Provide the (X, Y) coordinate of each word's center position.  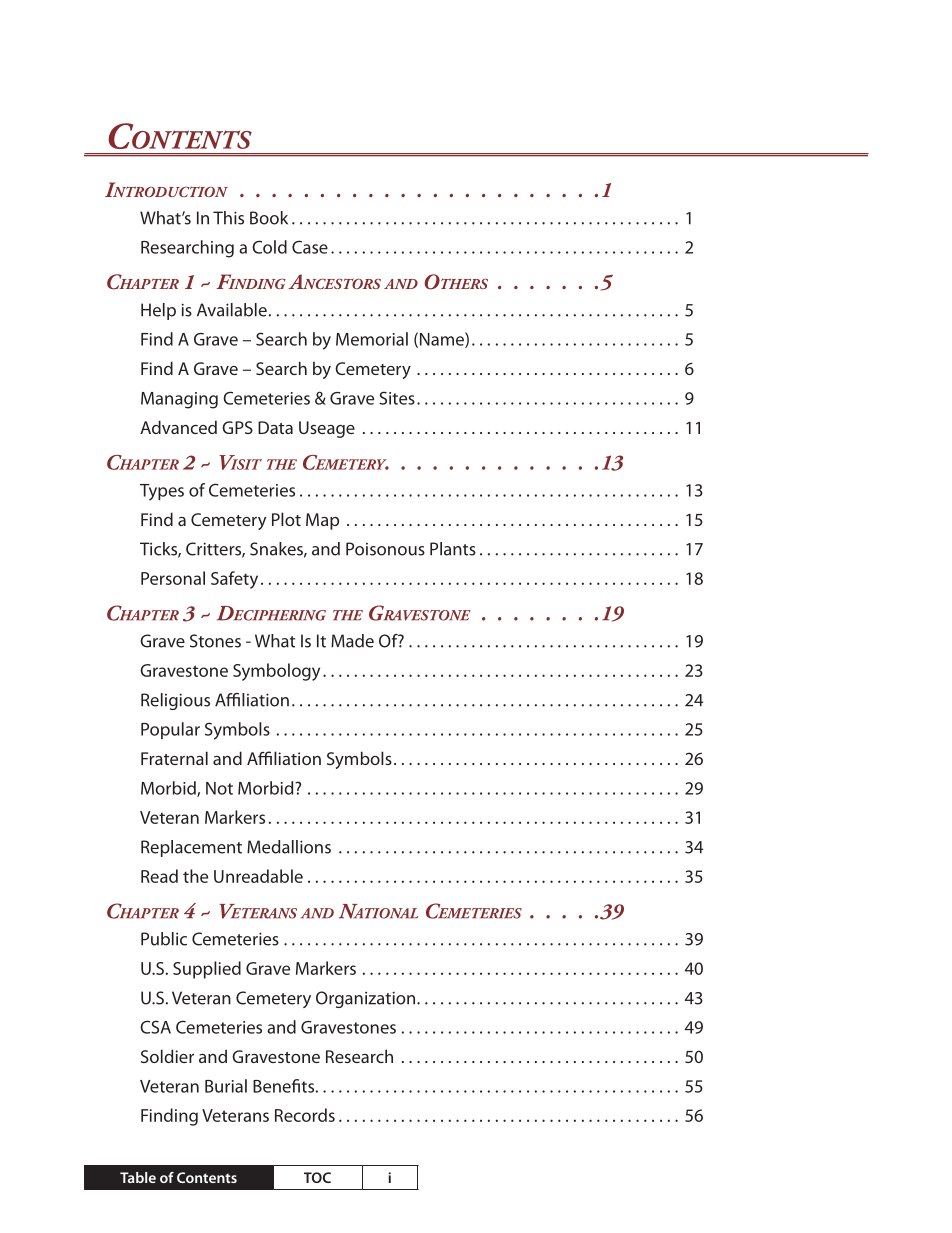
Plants (453, 549)
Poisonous (385, 549)
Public (164, 939)
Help (158, 311)
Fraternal (174, 758)
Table (138, 1177)
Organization (367, 999)
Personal (173, 578)
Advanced (178, 427)
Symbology (276, 672)
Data (275, 427)
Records (305, 1115)
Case (310, 247)
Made (352, 641)
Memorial (372, 339)
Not (219, 788)
